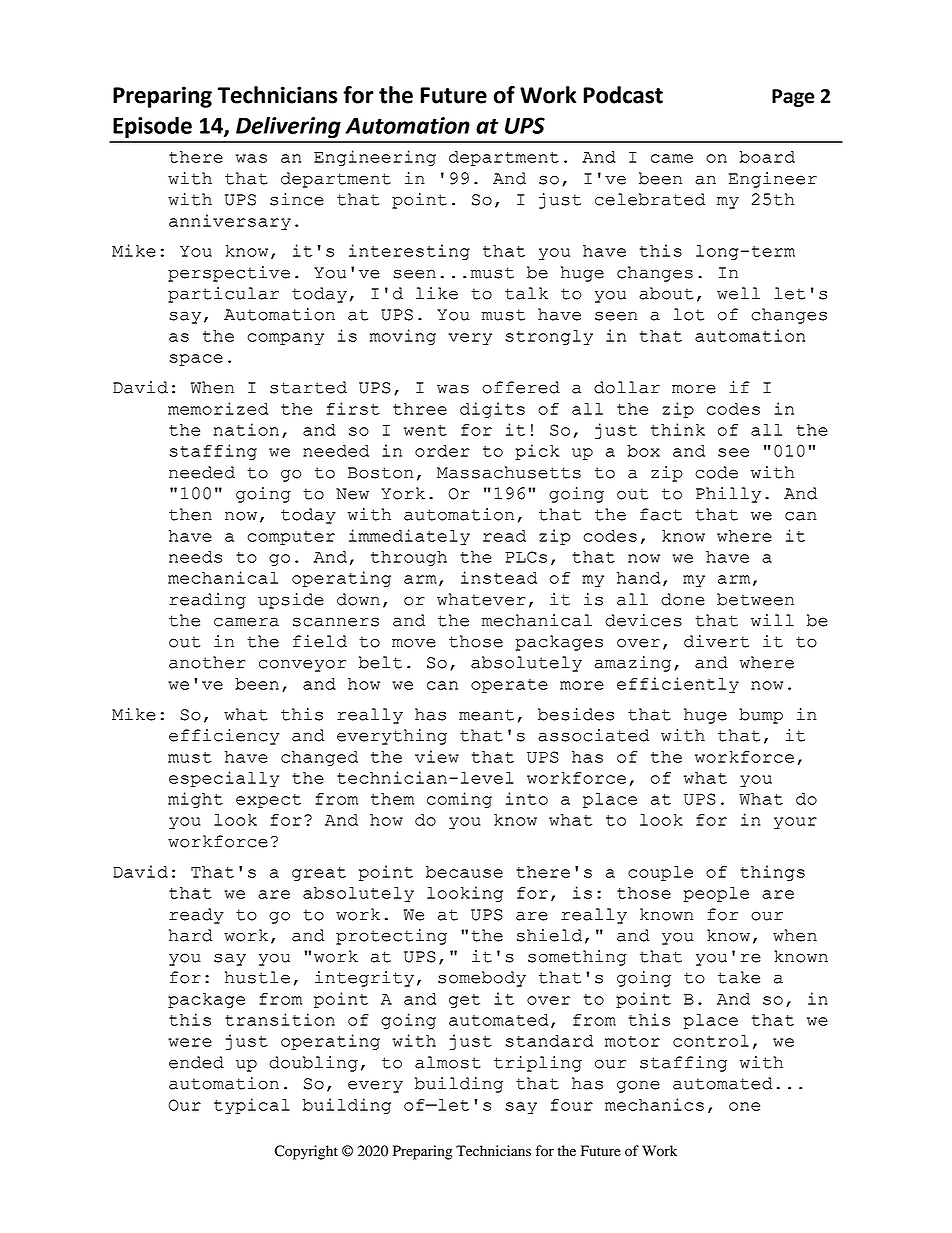 Image resolution: width=952 pixels, height=1233 pixels. What do you see at coordinates (224, 779) in the screenshot?
I see `especially` at bounding box center [224, 779].
